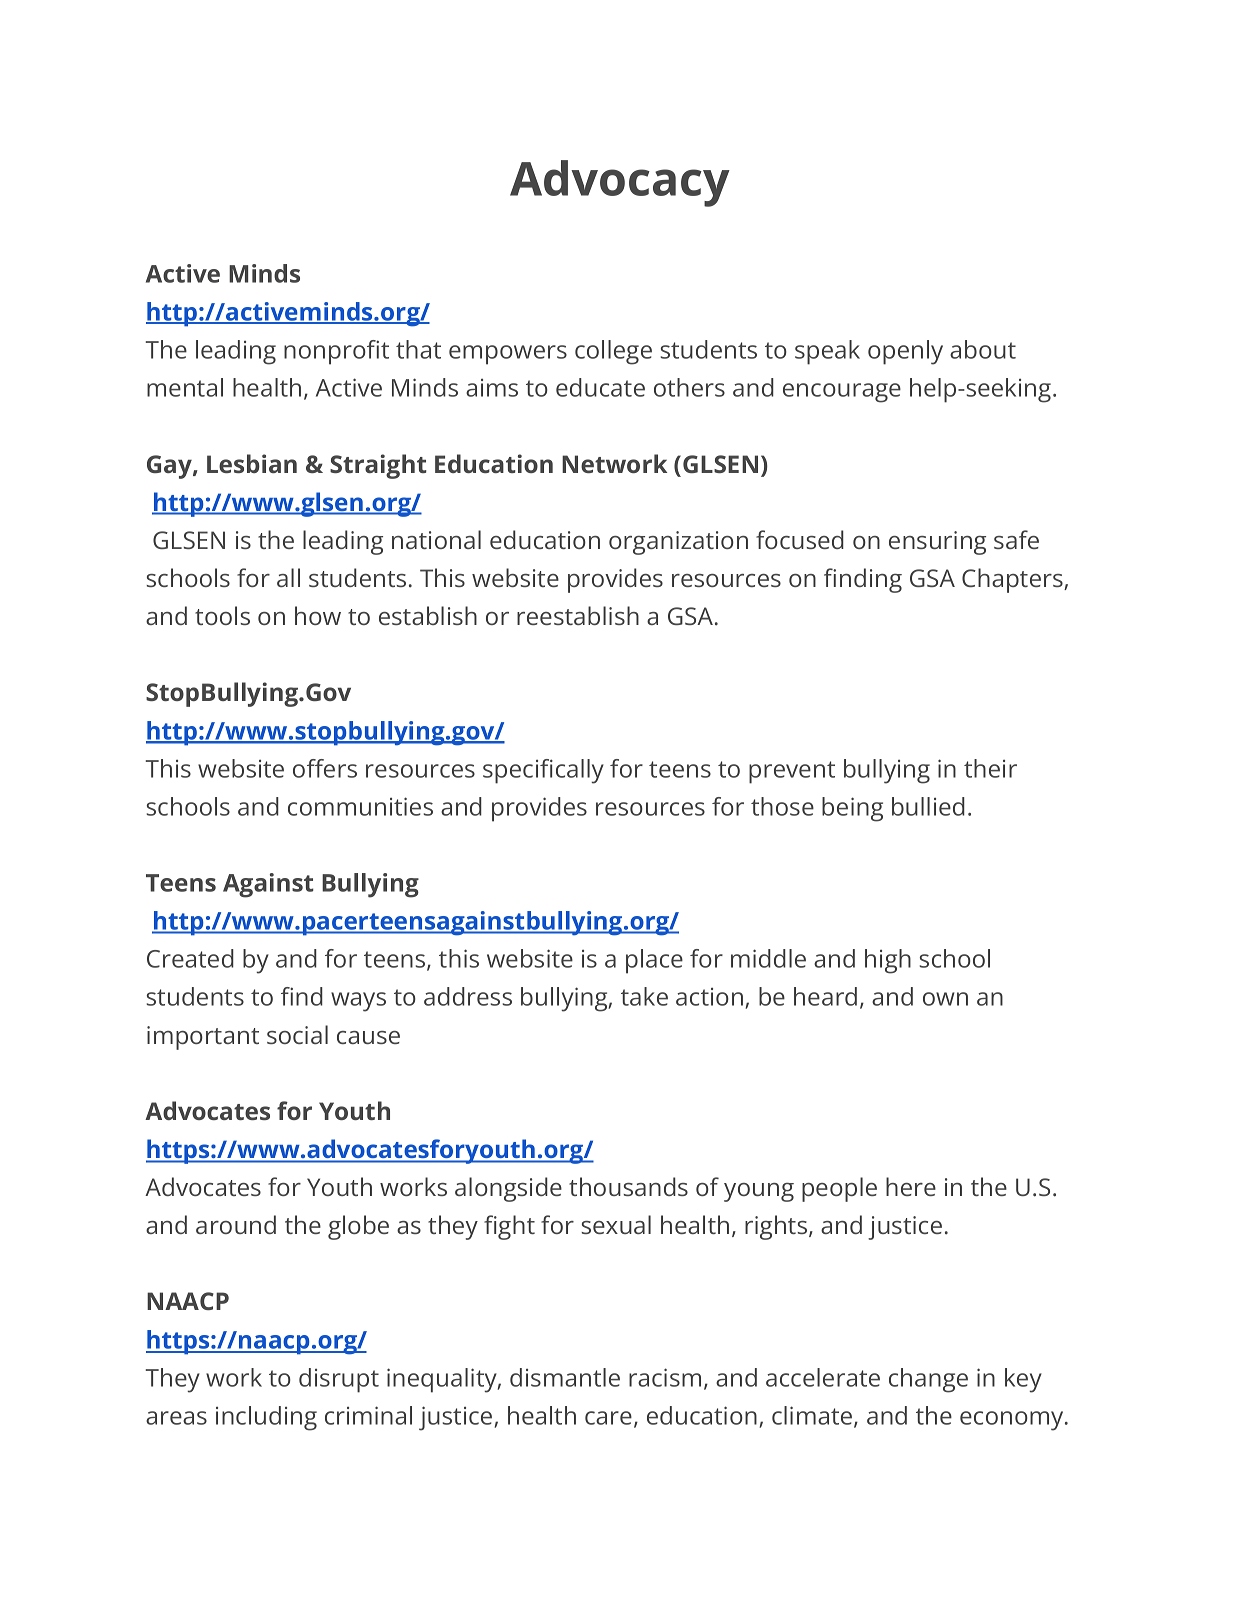  What do you see at coordinates (937, 543) in the image?
I see `ensuring` at bounding box center [937, 543].
